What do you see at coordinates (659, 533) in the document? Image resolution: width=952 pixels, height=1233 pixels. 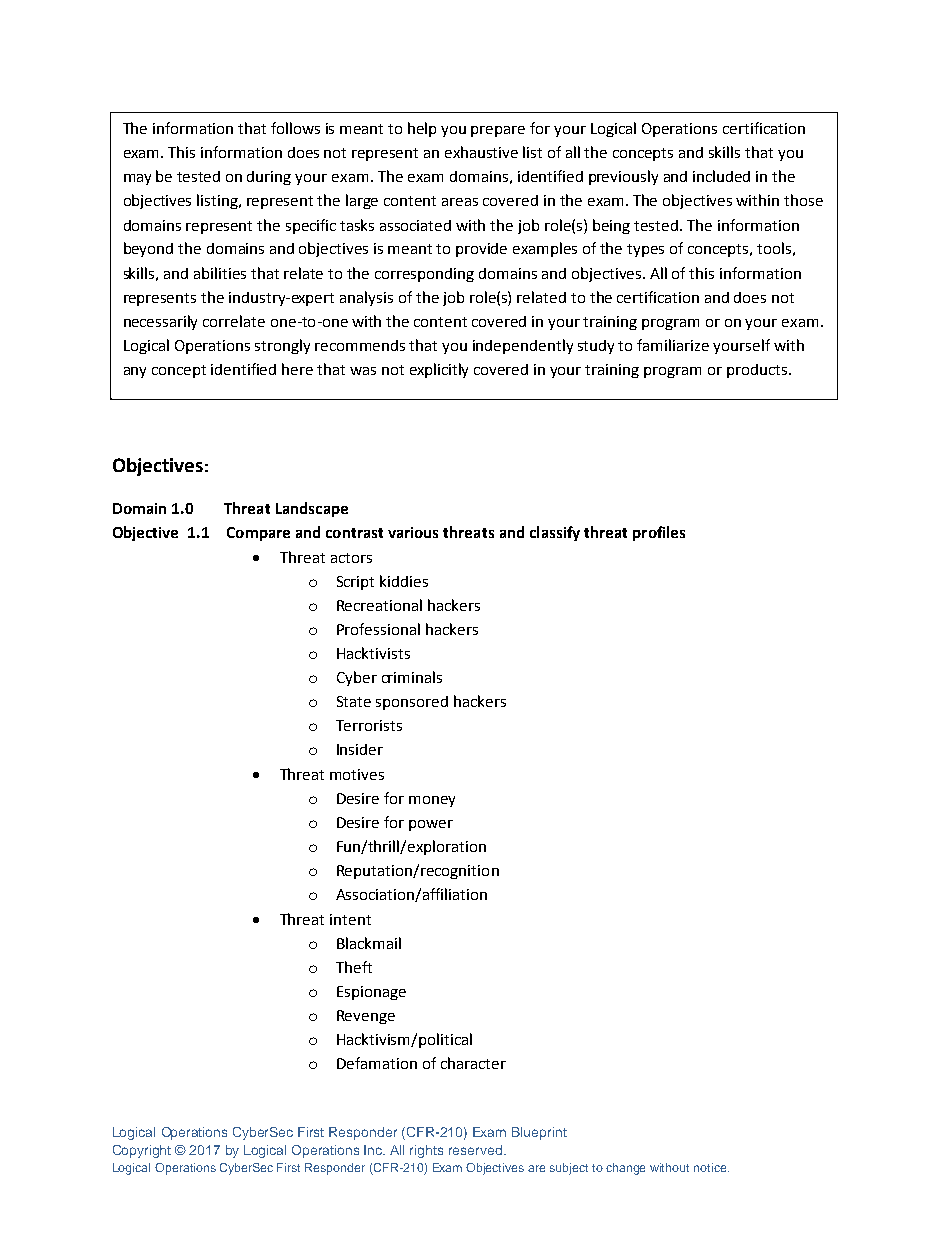 I see `profiles` at bounding box center [659, 533].
